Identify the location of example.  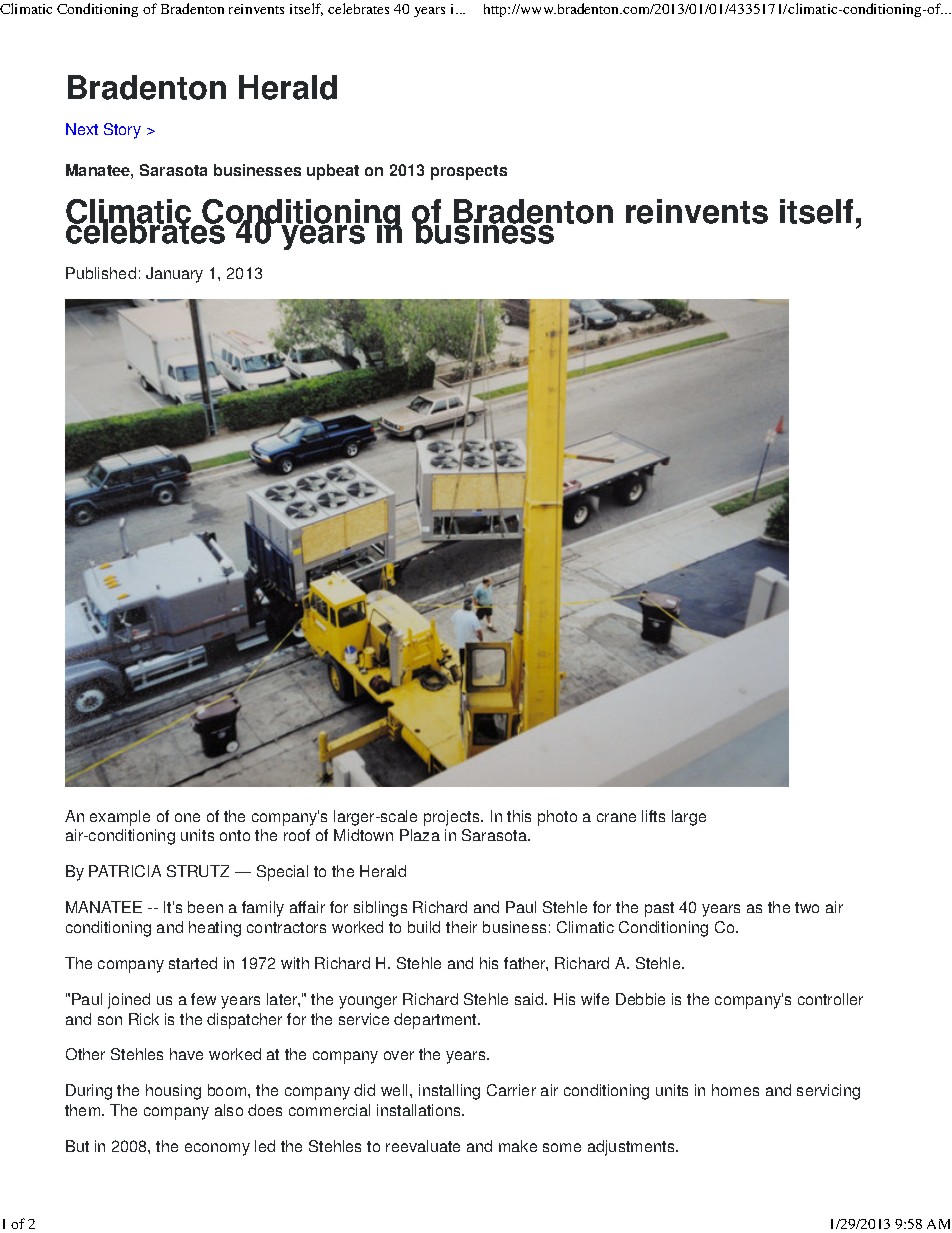
(120, 818).
